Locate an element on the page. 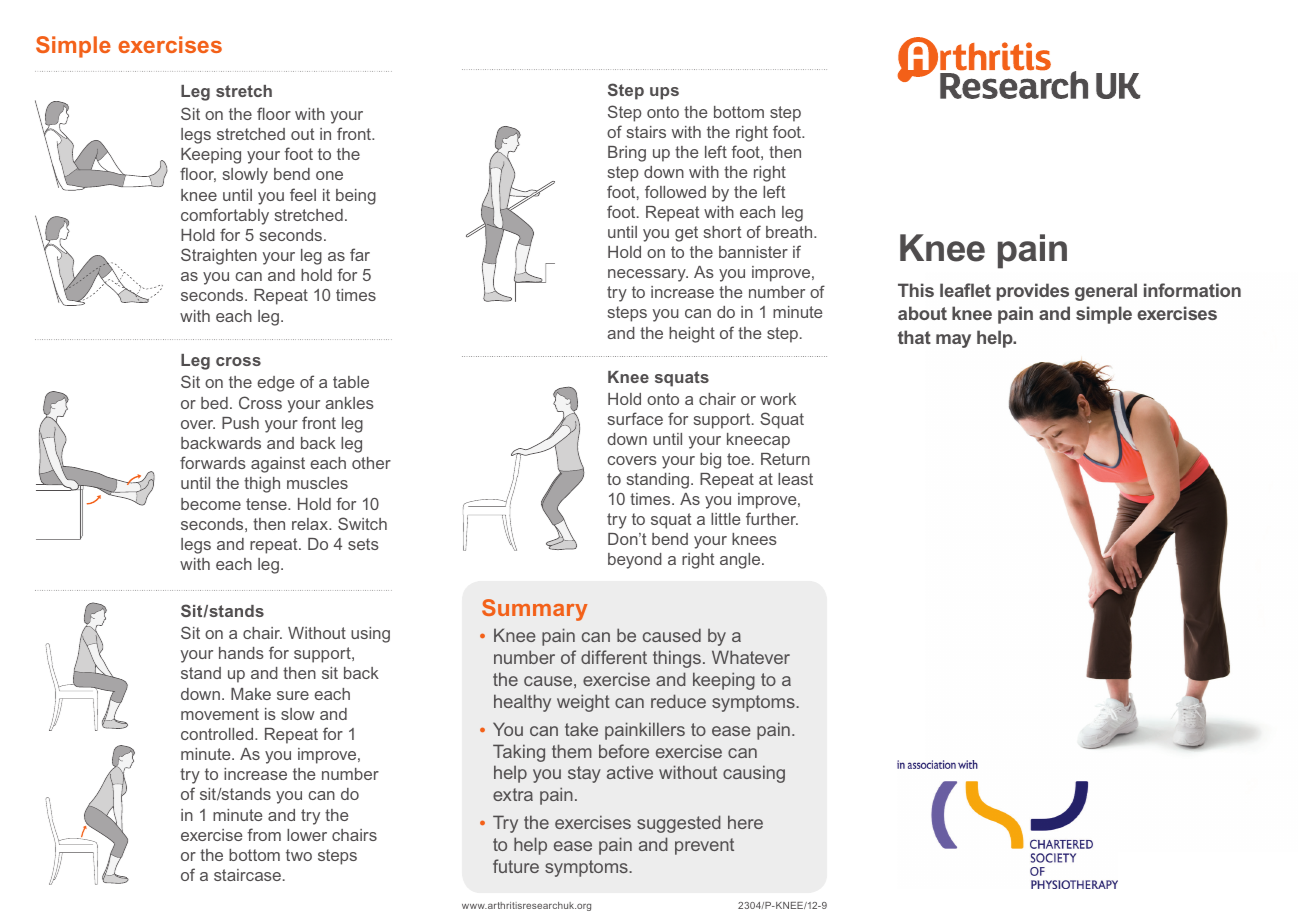  stairs is located at coordinates (646, 132).
